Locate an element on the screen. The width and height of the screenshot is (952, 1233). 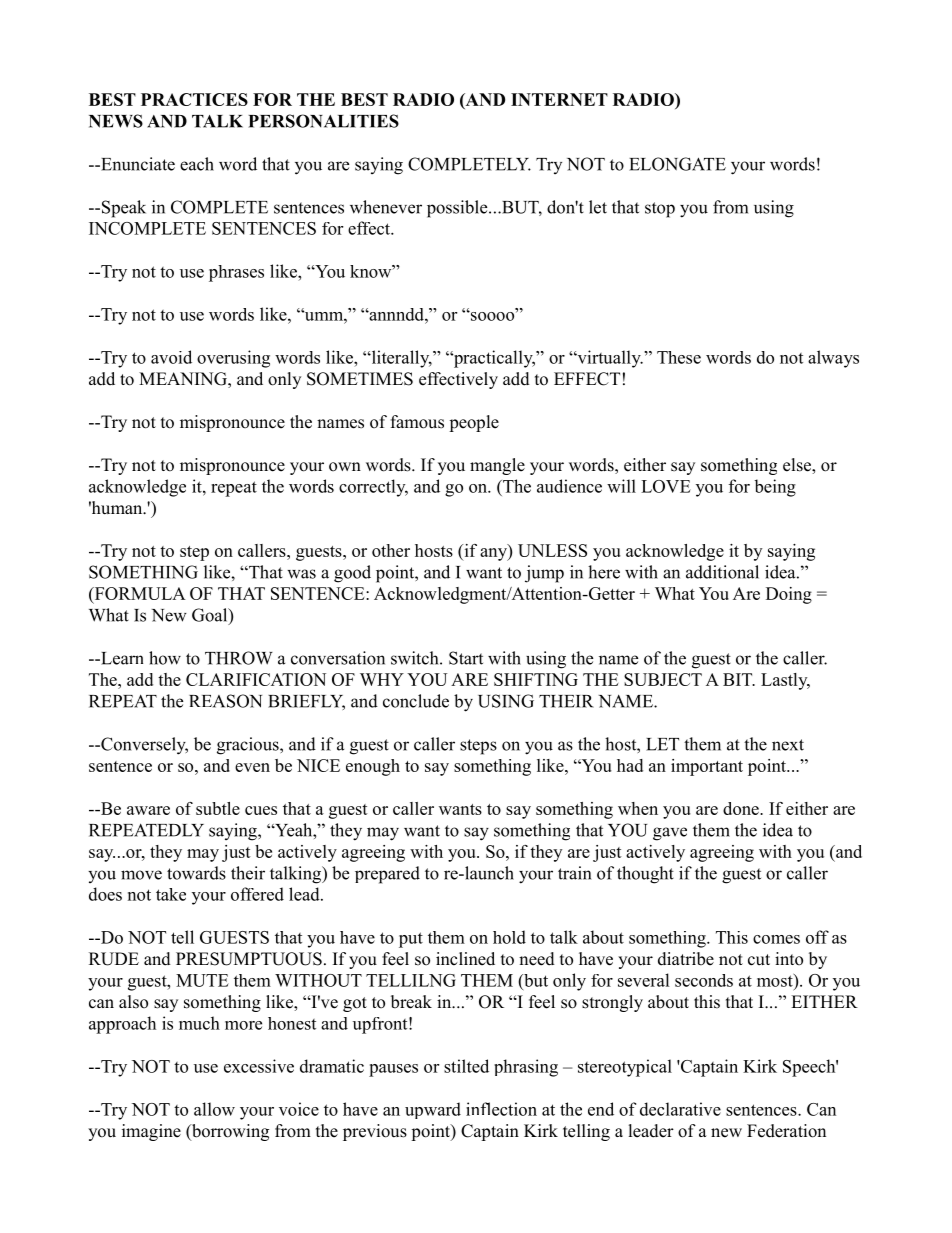
avoid is located at coordinates (171, 357).
